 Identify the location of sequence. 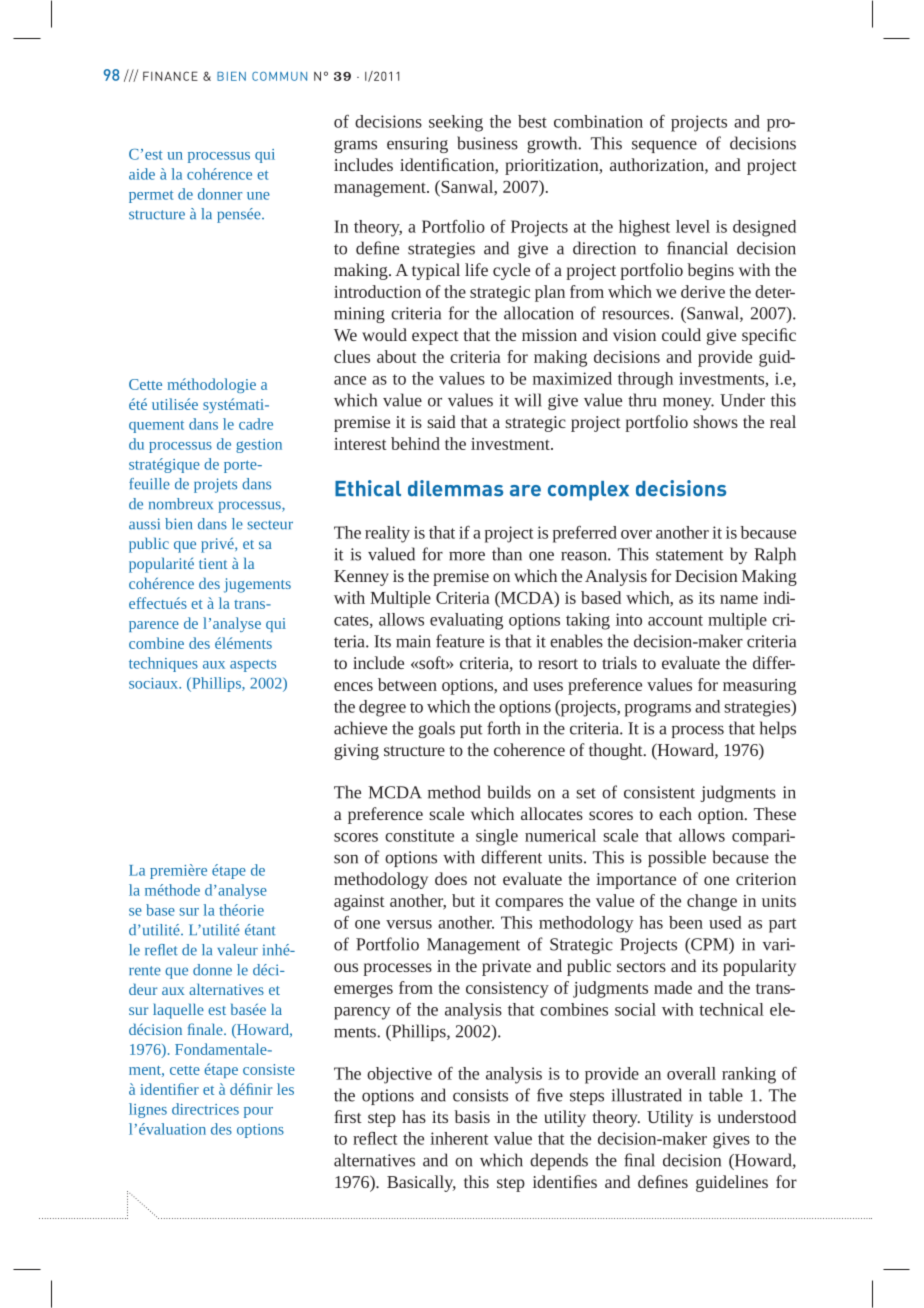
(664, 146).
